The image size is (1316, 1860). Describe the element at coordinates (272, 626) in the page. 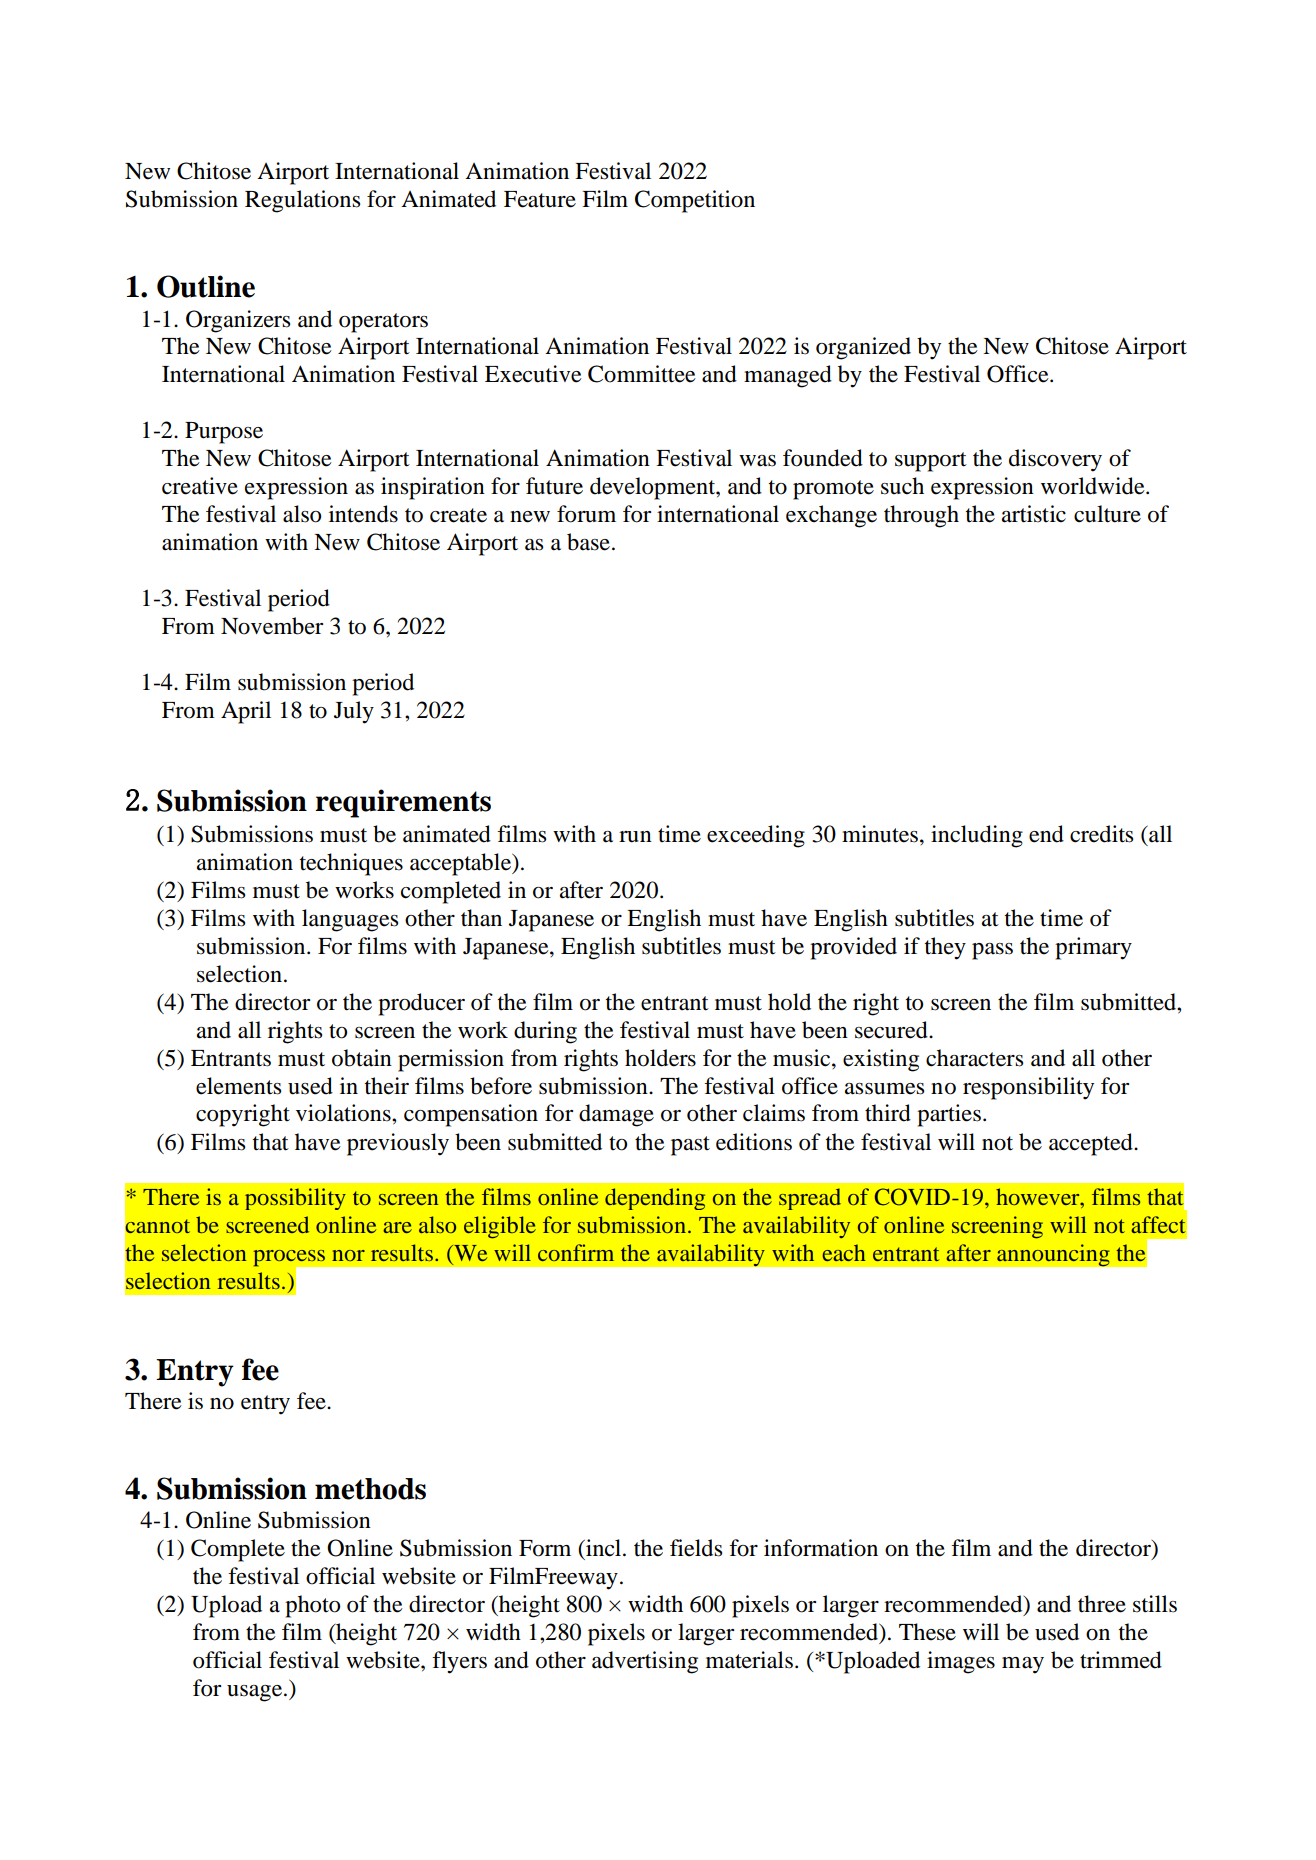

I see `November` at that location.
